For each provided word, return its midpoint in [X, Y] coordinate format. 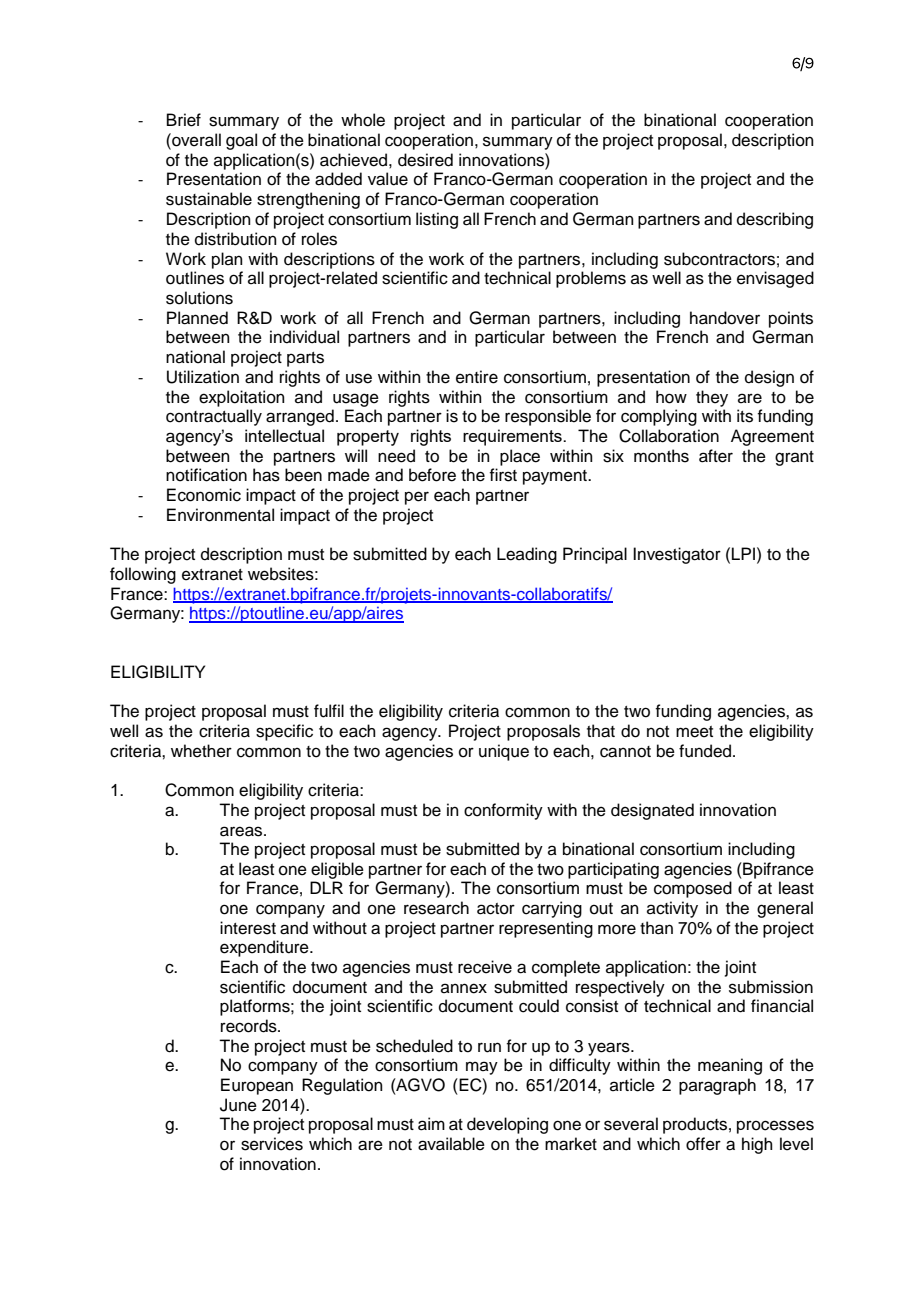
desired [425, 160]
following [143, 575]
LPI [743, 553]
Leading [527, 555]
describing [775, 220]
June [238, 1105]
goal [241, 141]
